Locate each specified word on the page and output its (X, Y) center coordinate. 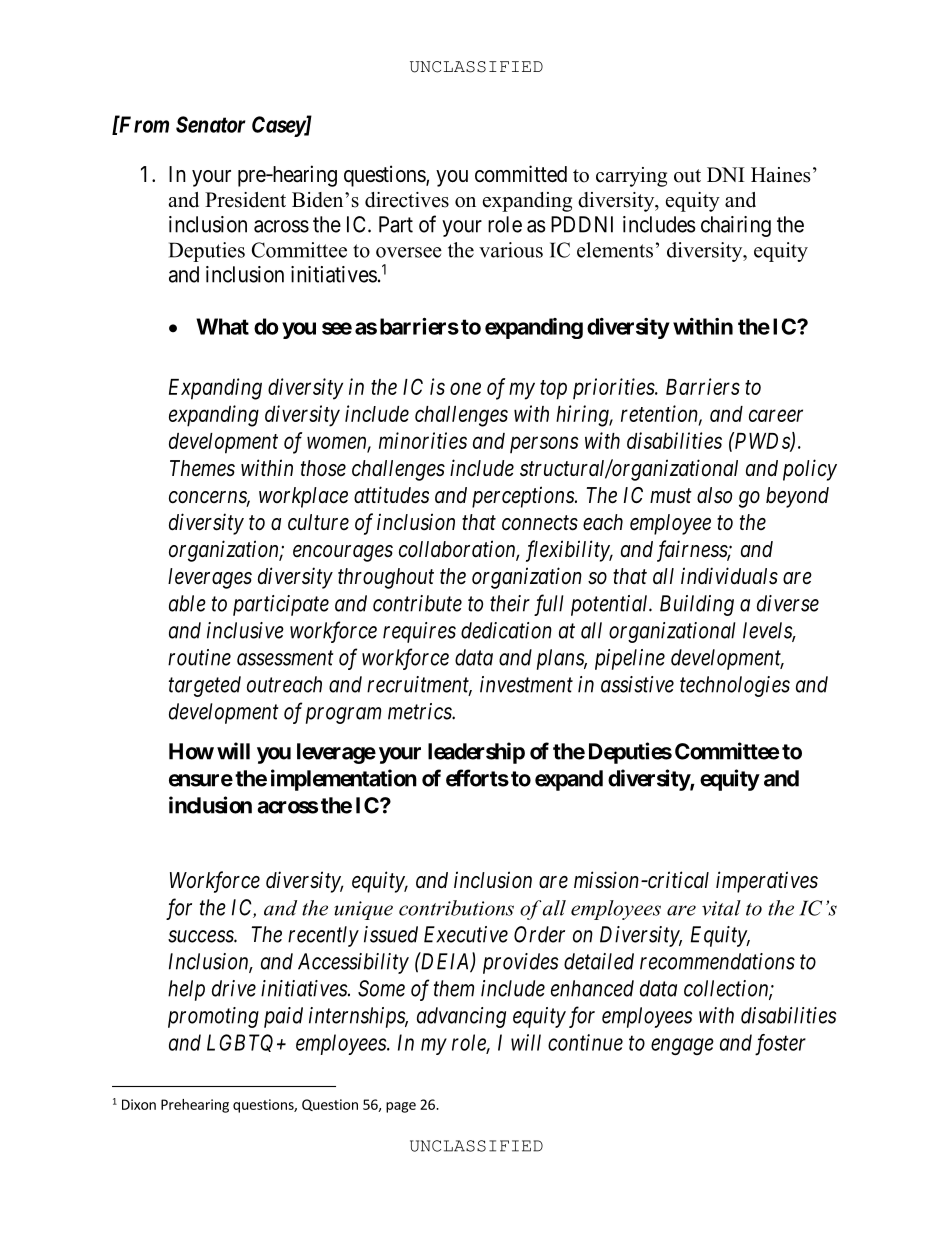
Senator (211, 124)
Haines (781, 175)
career (776, 416)
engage (682, 1046)
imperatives (767, 882)
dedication (506, 630)
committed (521, 174)
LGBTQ (240, 1043)
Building (697, 605)
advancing (461, 1017)
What (222, 326)
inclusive (245, 630)
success (201, 936)
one (465, 389)
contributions (456, 908)
